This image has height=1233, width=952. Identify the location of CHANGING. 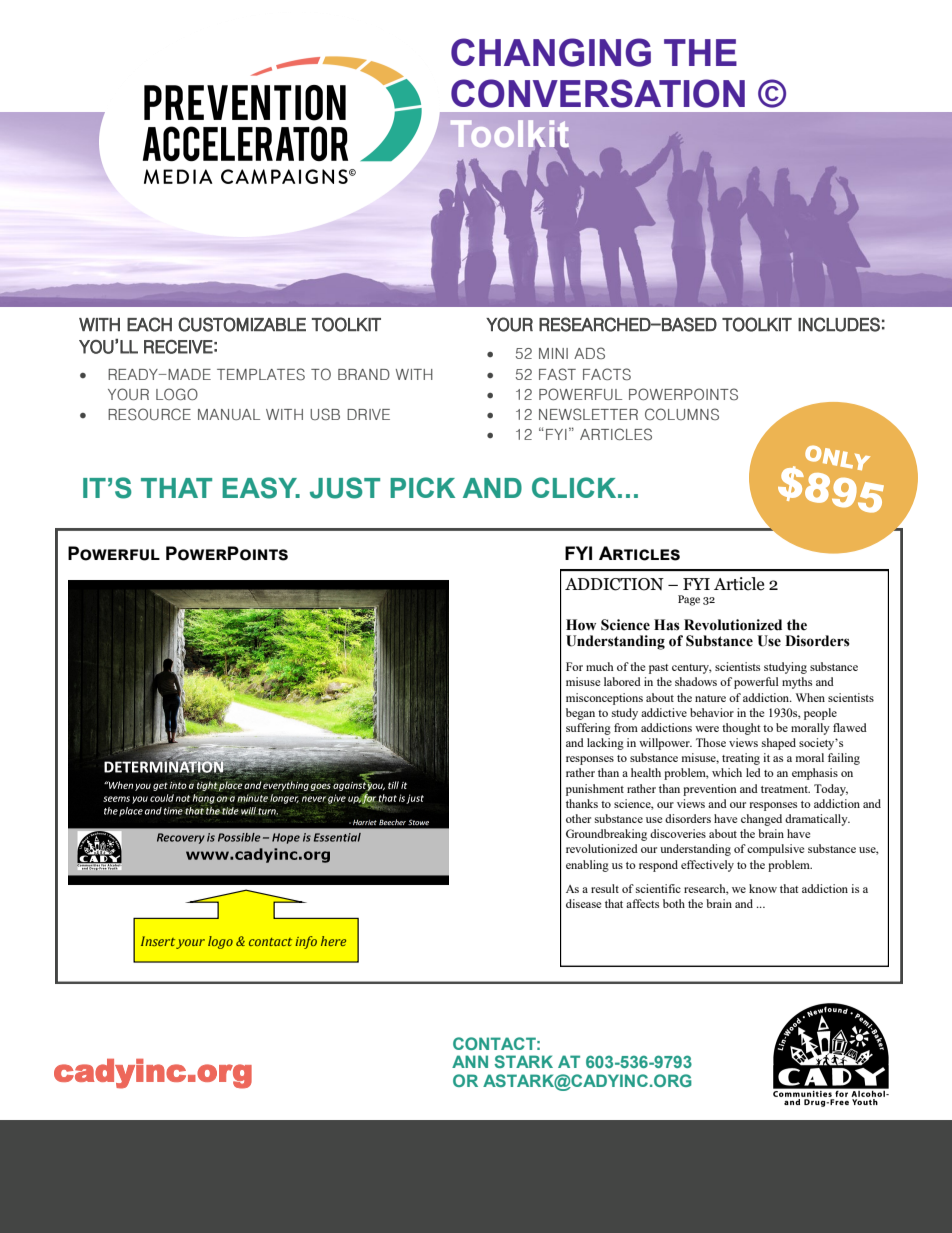
(551, 52).
